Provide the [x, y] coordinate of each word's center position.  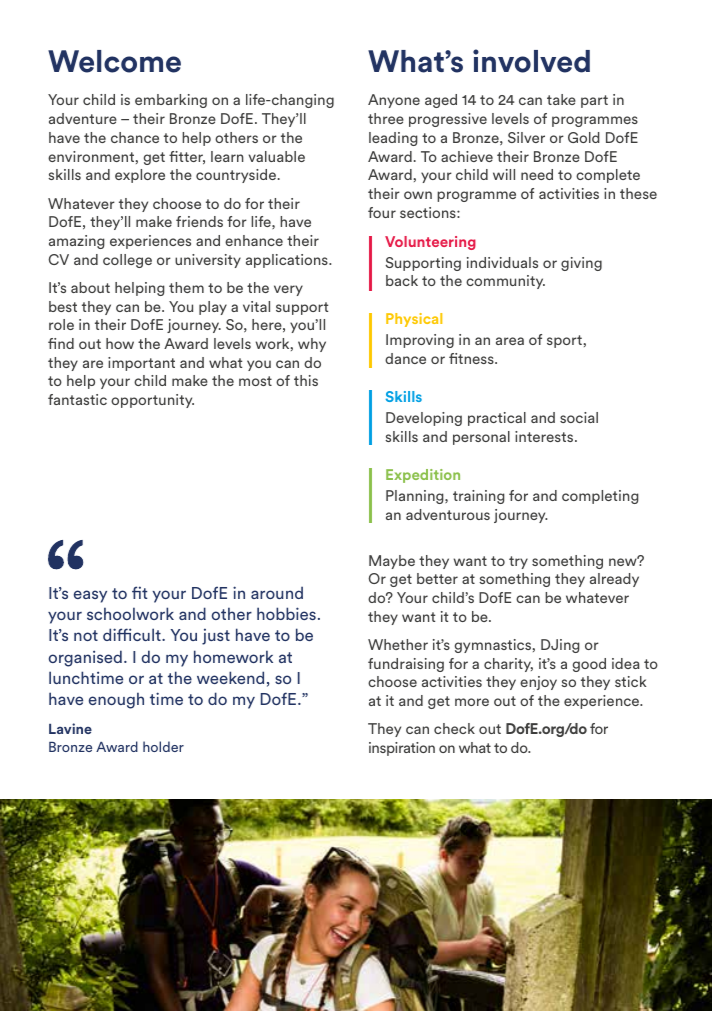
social [579, 417]
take [561, 99]
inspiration [402, 749]
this [306, 380]
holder [163, 746]
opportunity [152, 401]
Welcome [114, 61]
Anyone [394, 101]
